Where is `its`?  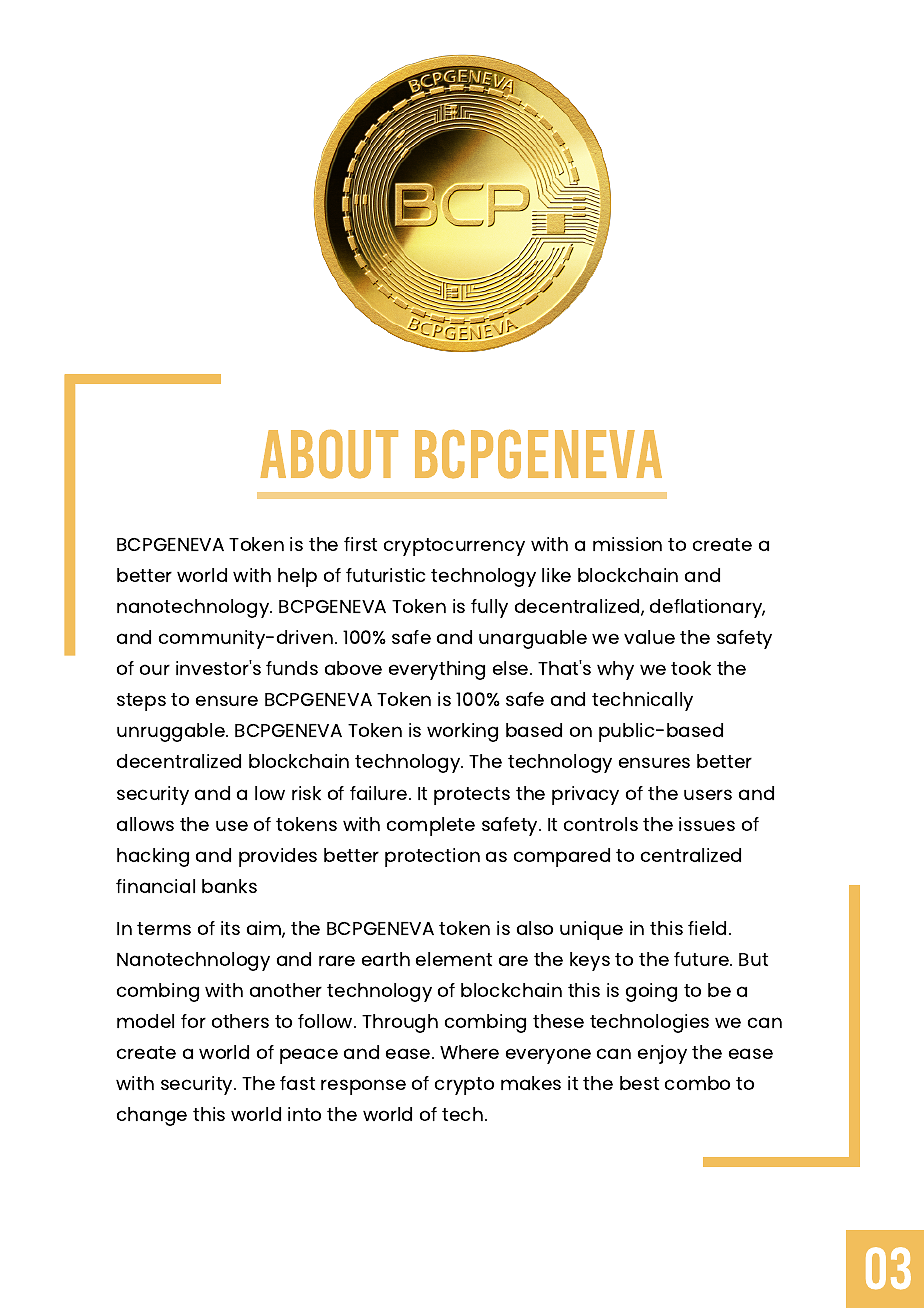
its is located at coordinates (230, 928).
